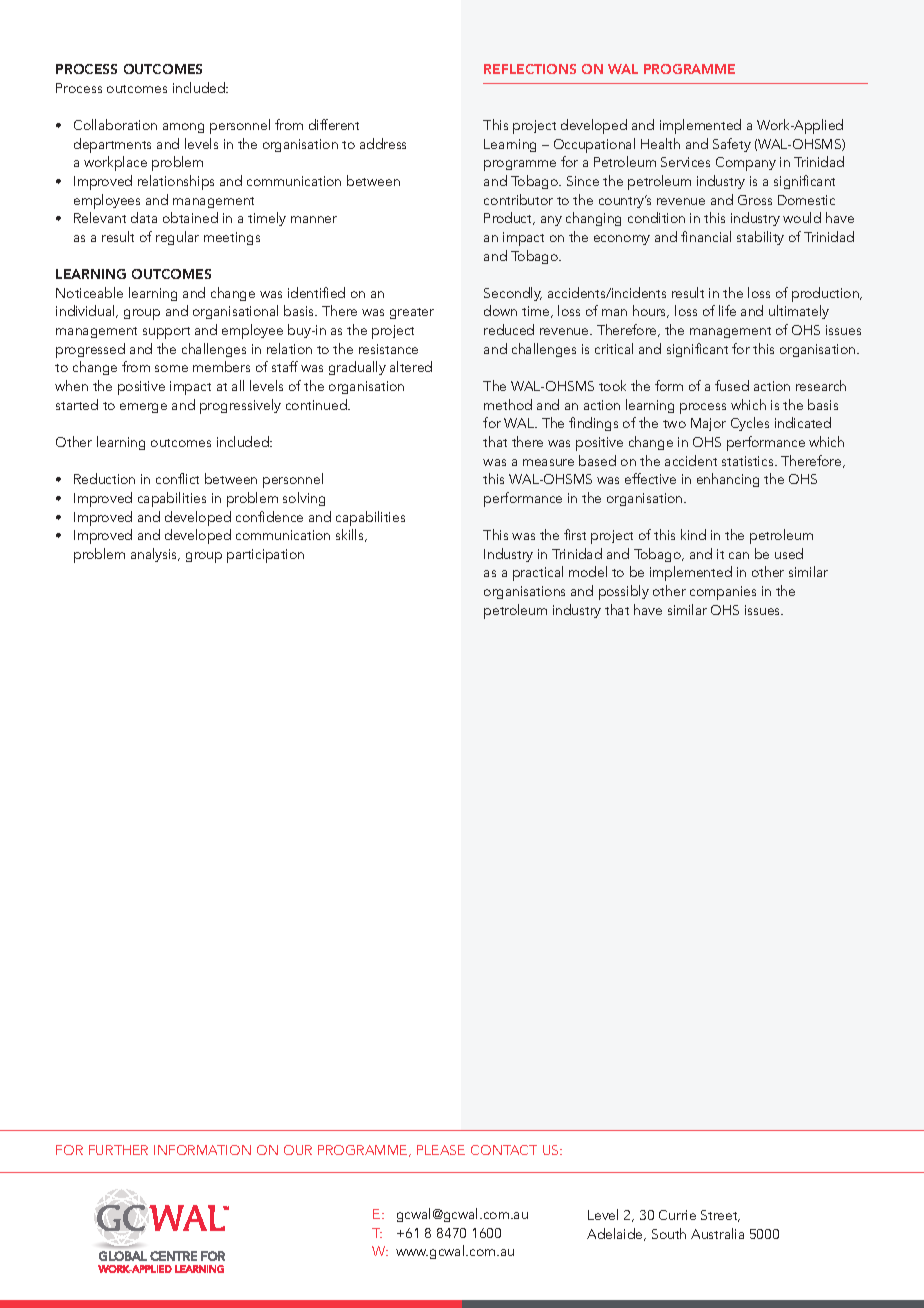 This screenshot has height=1308, width=924. What do you see at coordinates (118, 1150) in the screenshot?
I see `FURTHER` at bounding box center [118, 1150].
